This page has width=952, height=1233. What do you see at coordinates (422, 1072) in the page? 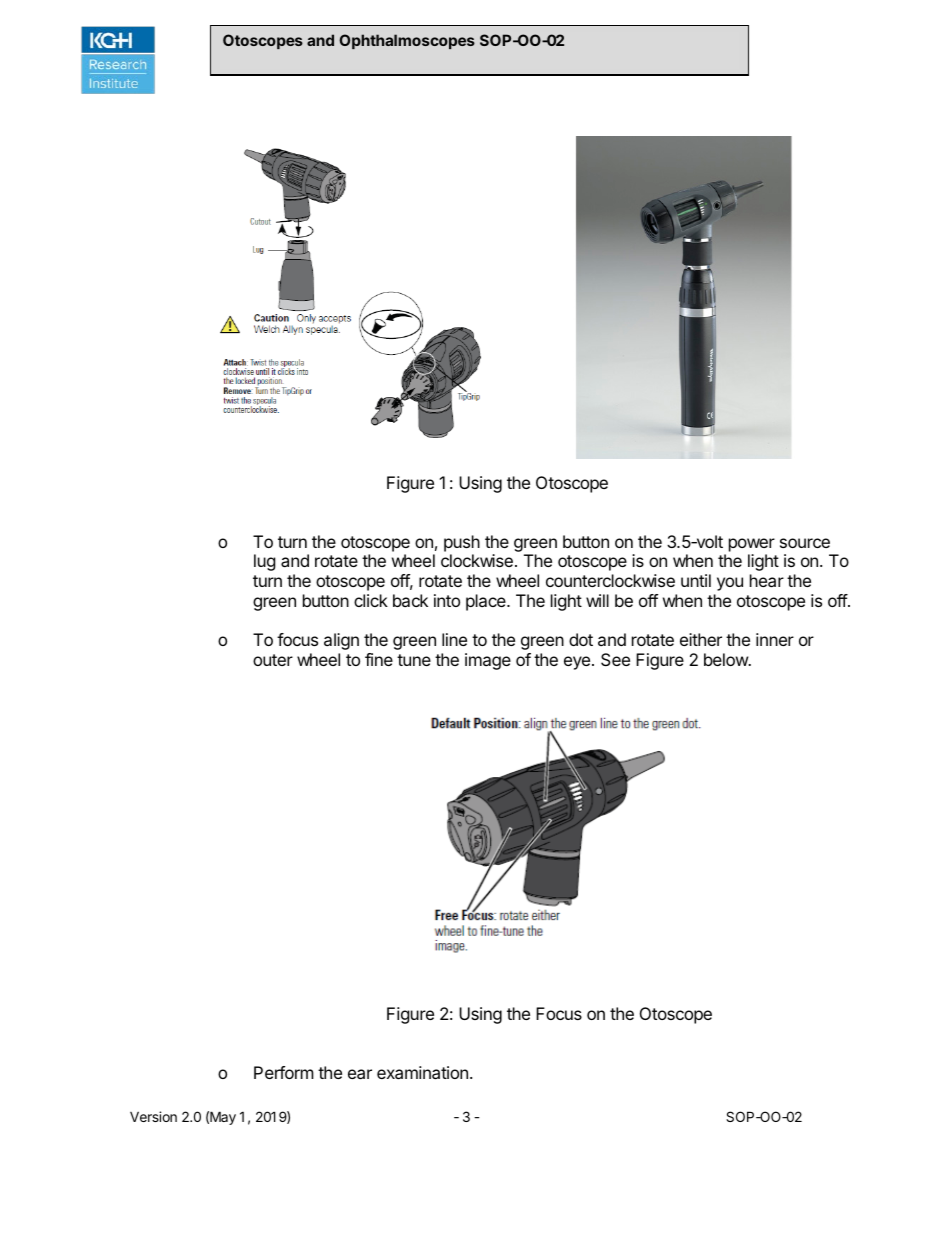
I see `examination` at bounding box center [422, 1072].
